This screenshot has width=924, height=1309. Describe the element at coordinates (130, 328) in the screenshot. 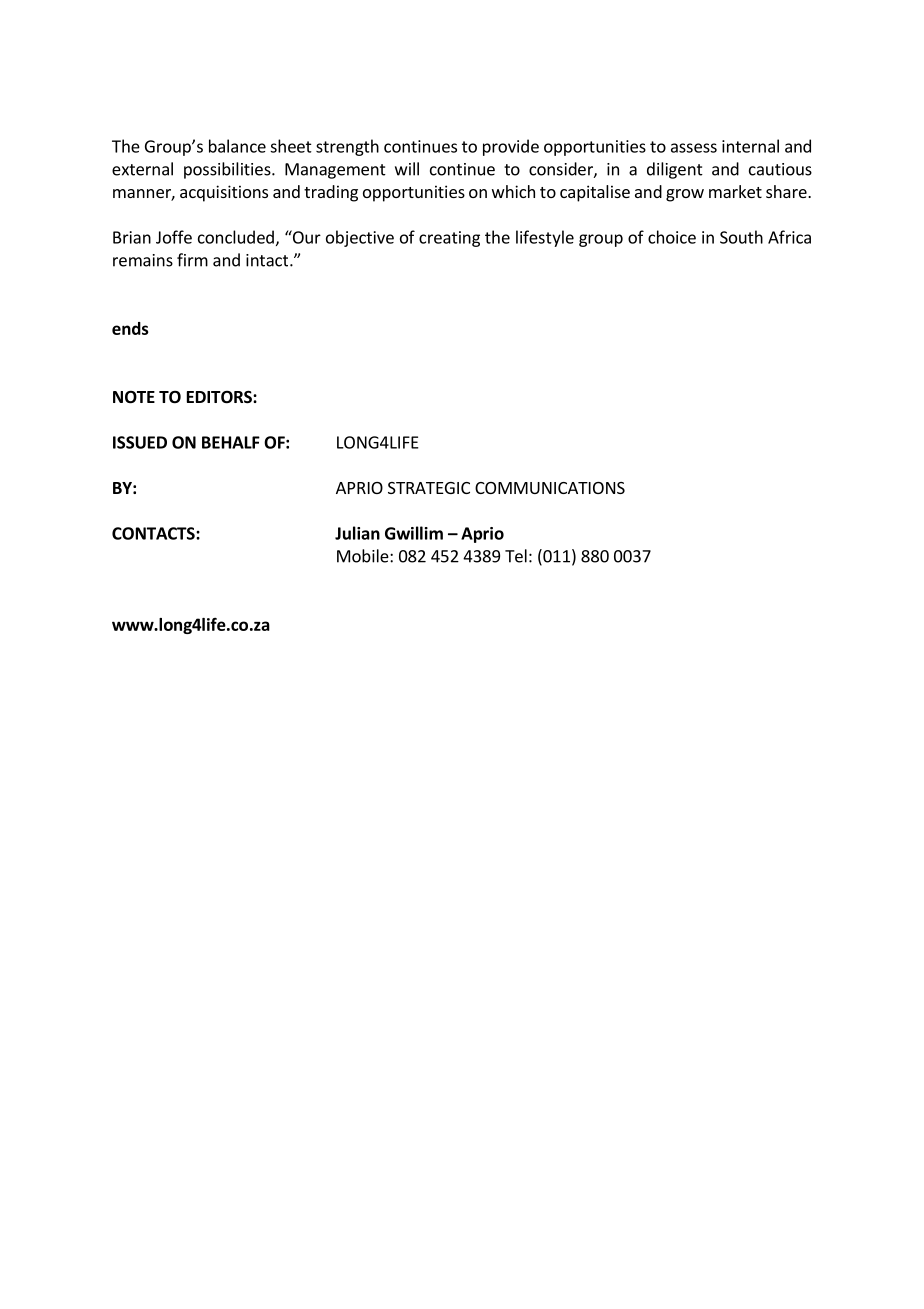

I see `ends` at that location.
